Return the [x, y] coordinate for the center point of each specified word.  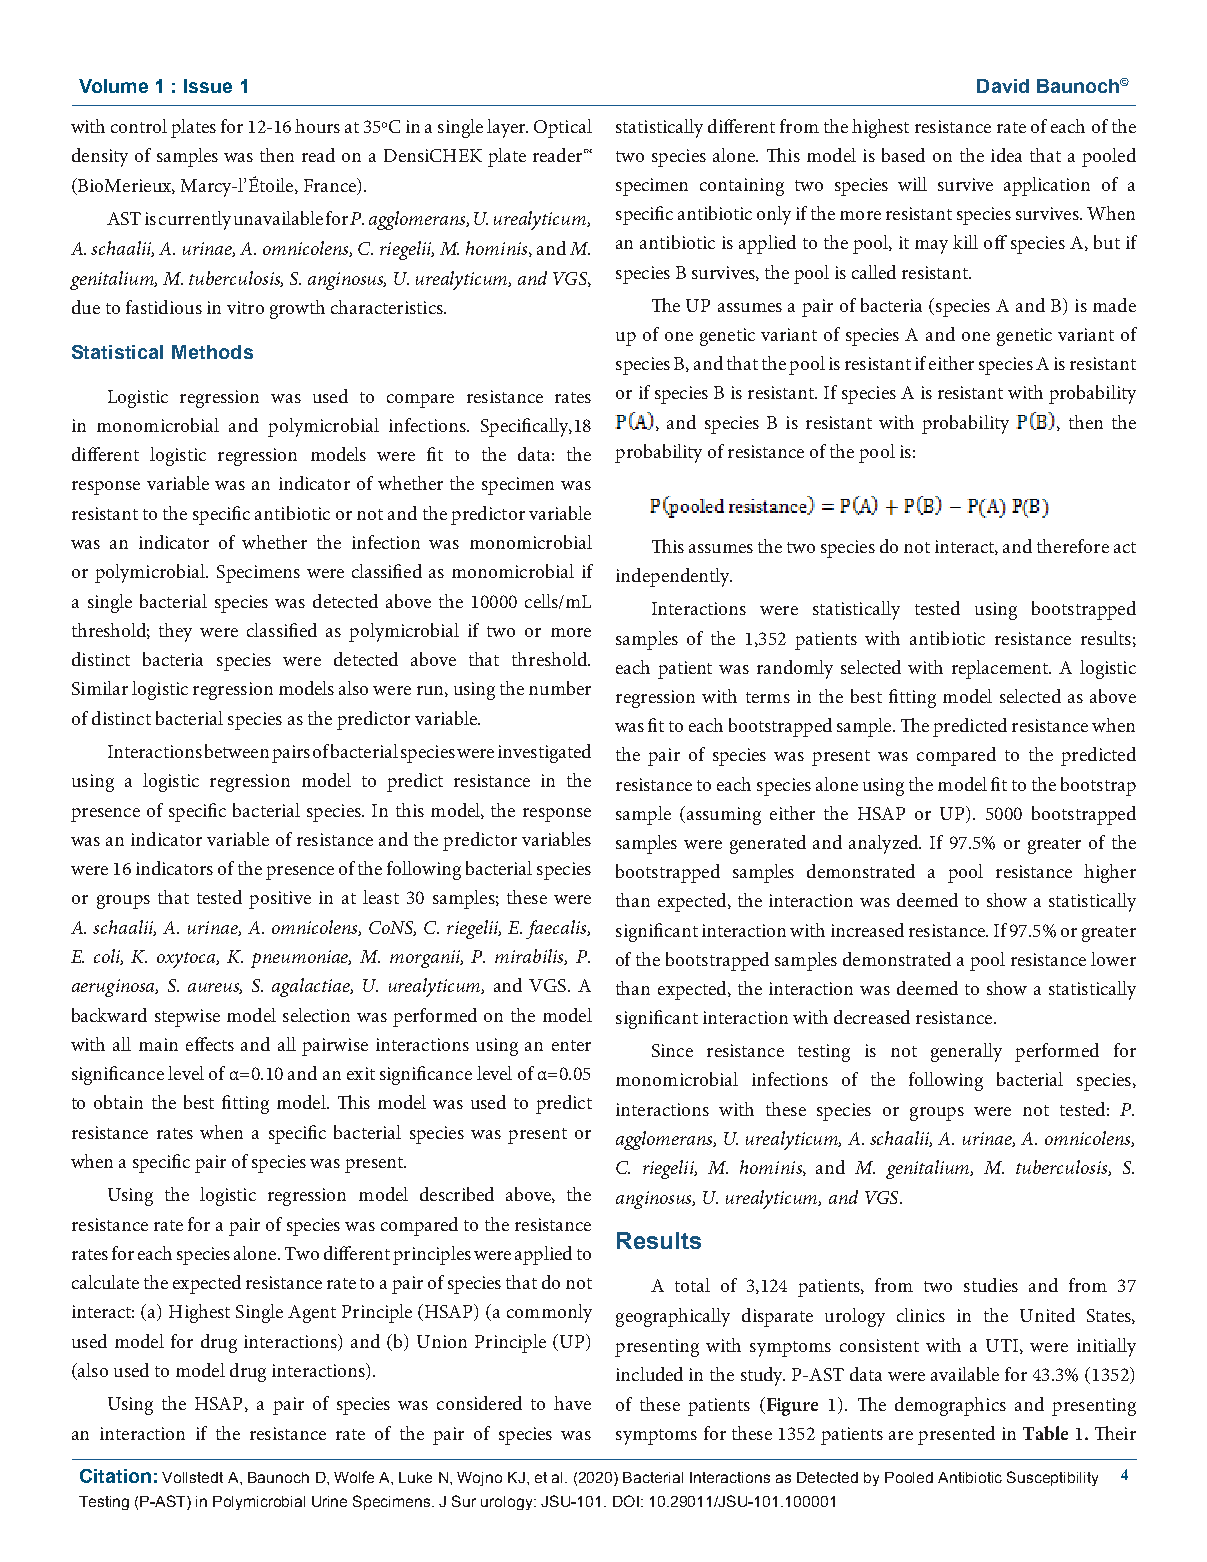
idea [1006, 155]
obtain [118, 1102]
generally [966, 1052]
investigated [544, 753]
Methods [212, 352]
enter [571, 1045]
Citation [115, 1476]
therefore [1073, 546]
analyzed [885, 844]
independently [674, 577]
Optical [563, 128]
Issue [208, 86]
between [237, 751]
